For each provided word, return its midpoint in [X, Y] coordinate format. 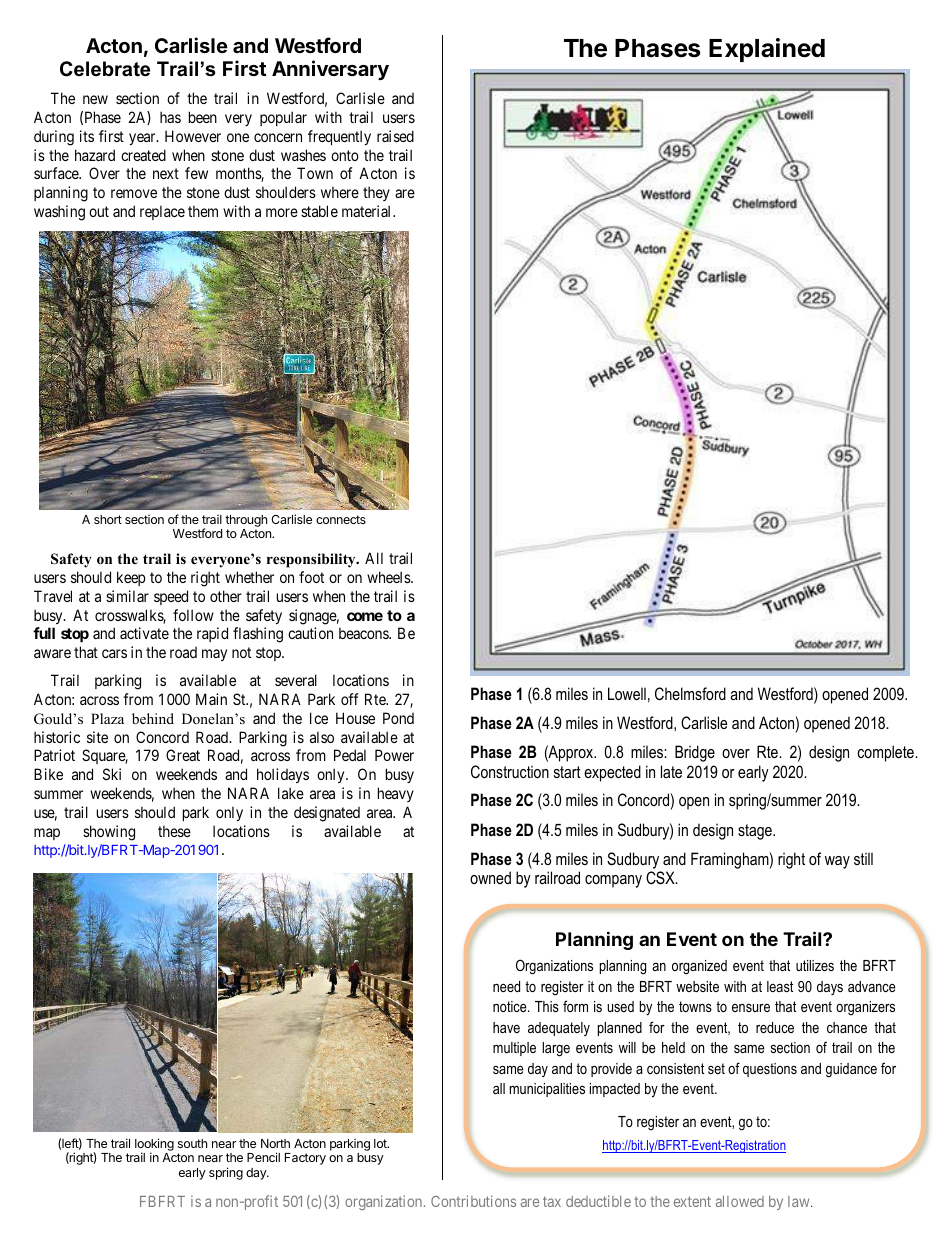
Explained [767, 50]
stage [756, 832]
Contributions [473, 1201]
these [174, 831]
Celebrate [105, 69]
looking [154, 1146]
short [108, 519]
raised [395, 136]
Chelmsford [690, 693]
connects [341, 519]
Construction [510, 771]
